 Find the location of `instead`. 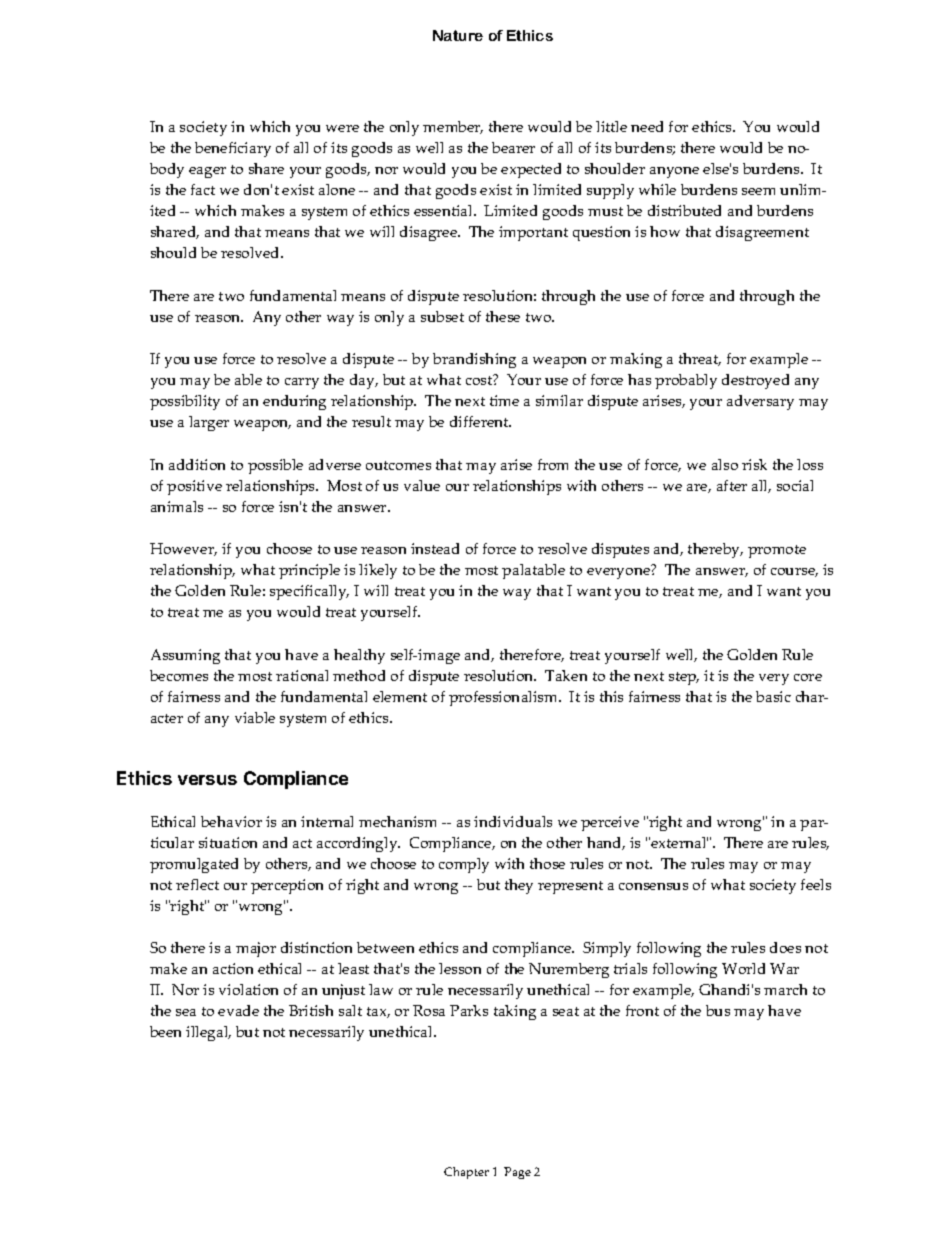

instead is located at coordinates (435, 548).
